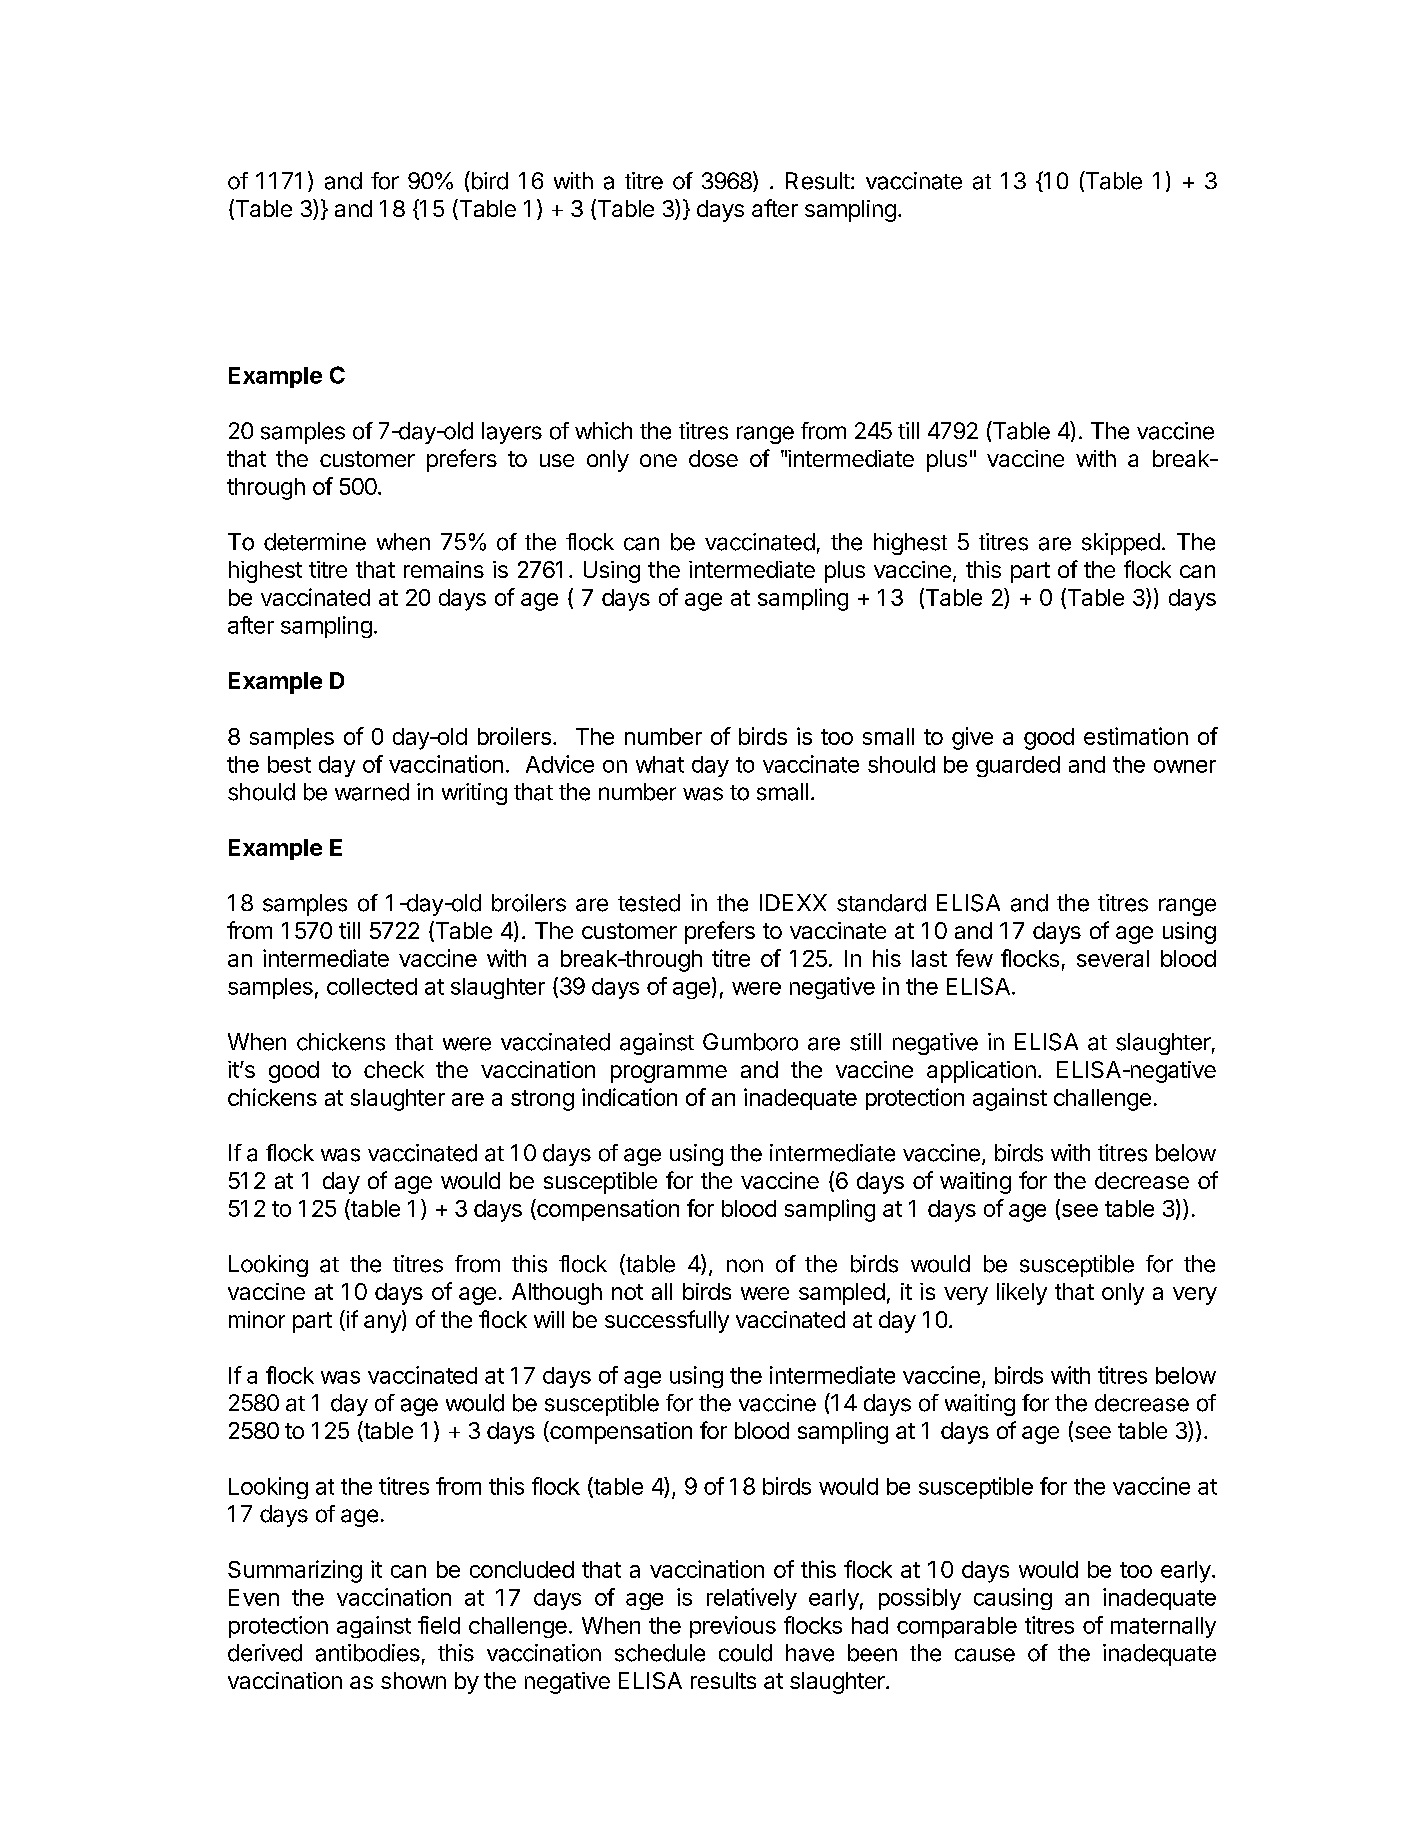  Describe the element at coordinates (669, 1074) in the screenshot. I see `programme` at that location.
